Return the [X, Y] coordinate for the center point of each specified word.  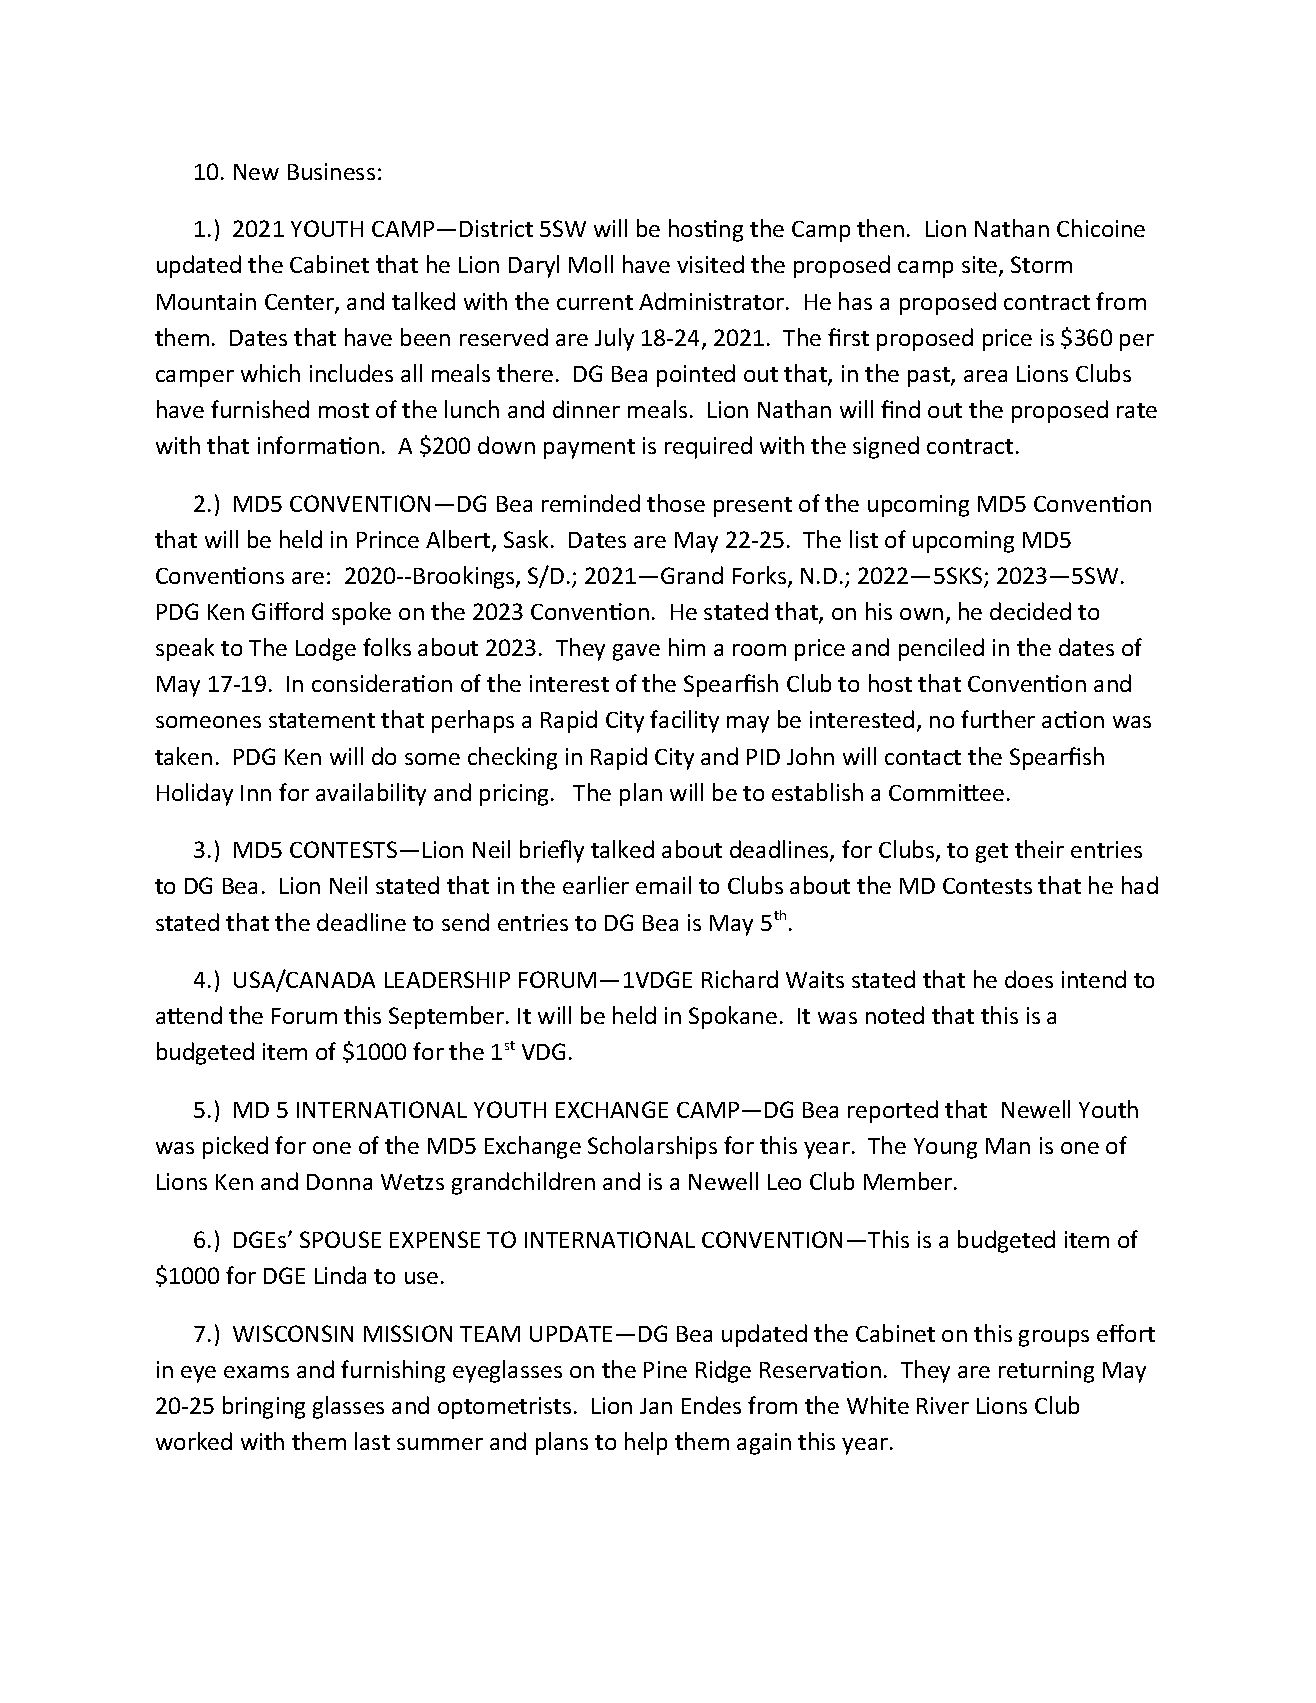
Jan [656, 1406]
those [676, 503]
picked [235, 1147]
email [663, 885]
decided [1030, 611]
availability [371, 794]
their [1039, 849]
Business [331, 171]
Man [1008, 1146]
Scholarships [652, 1147]
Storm [1041, 264]
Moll [591, 264]
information [318, 445]
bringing [264, 1407]
